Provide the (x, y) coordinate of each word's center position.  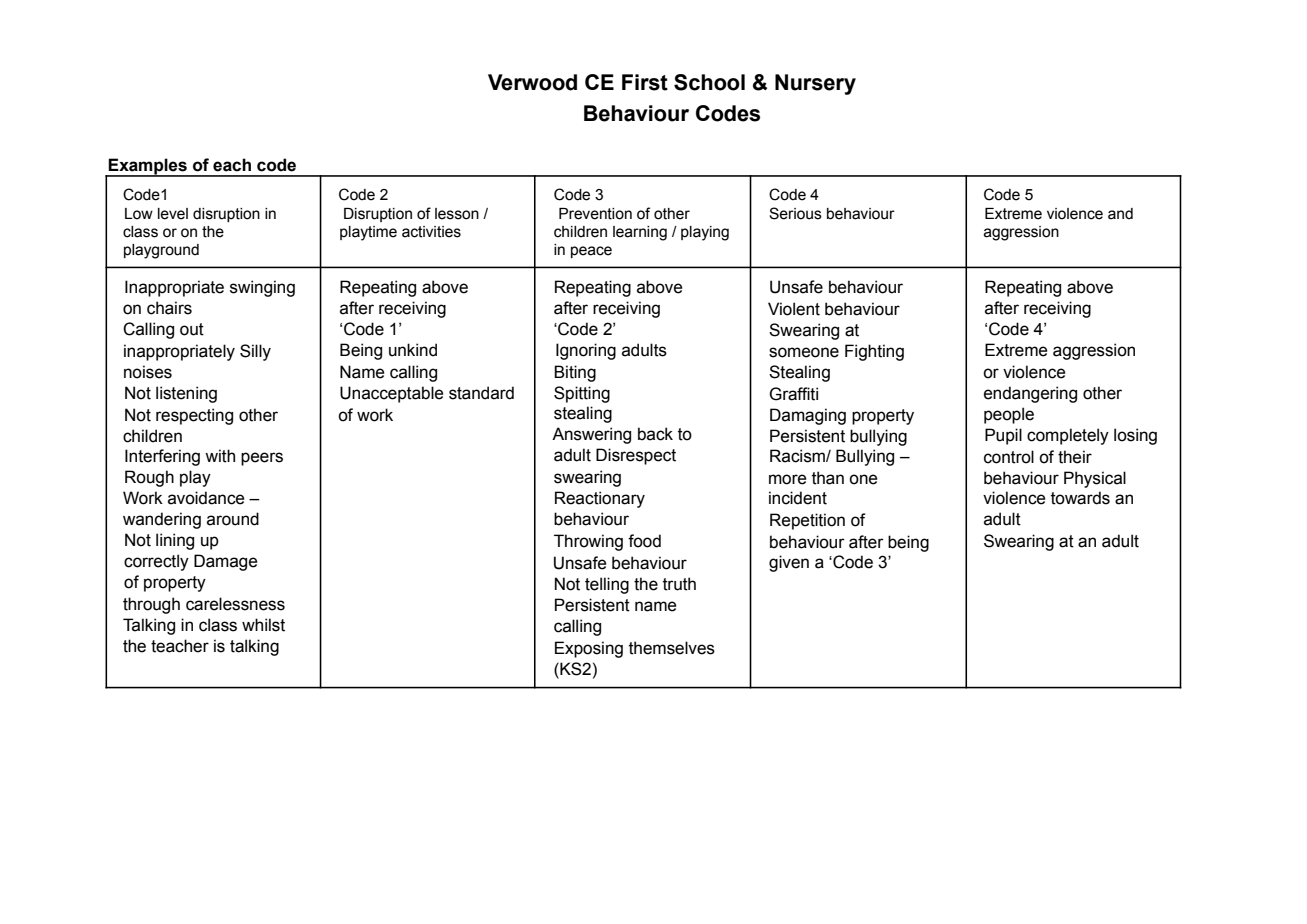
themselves (672, 648)
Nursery (815, 84)
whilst (263, 625)
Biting (575, 373)
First (645, 82)
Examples (148, 167)
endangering (1030, 394)
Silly (255, 352)
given (789, 563)
